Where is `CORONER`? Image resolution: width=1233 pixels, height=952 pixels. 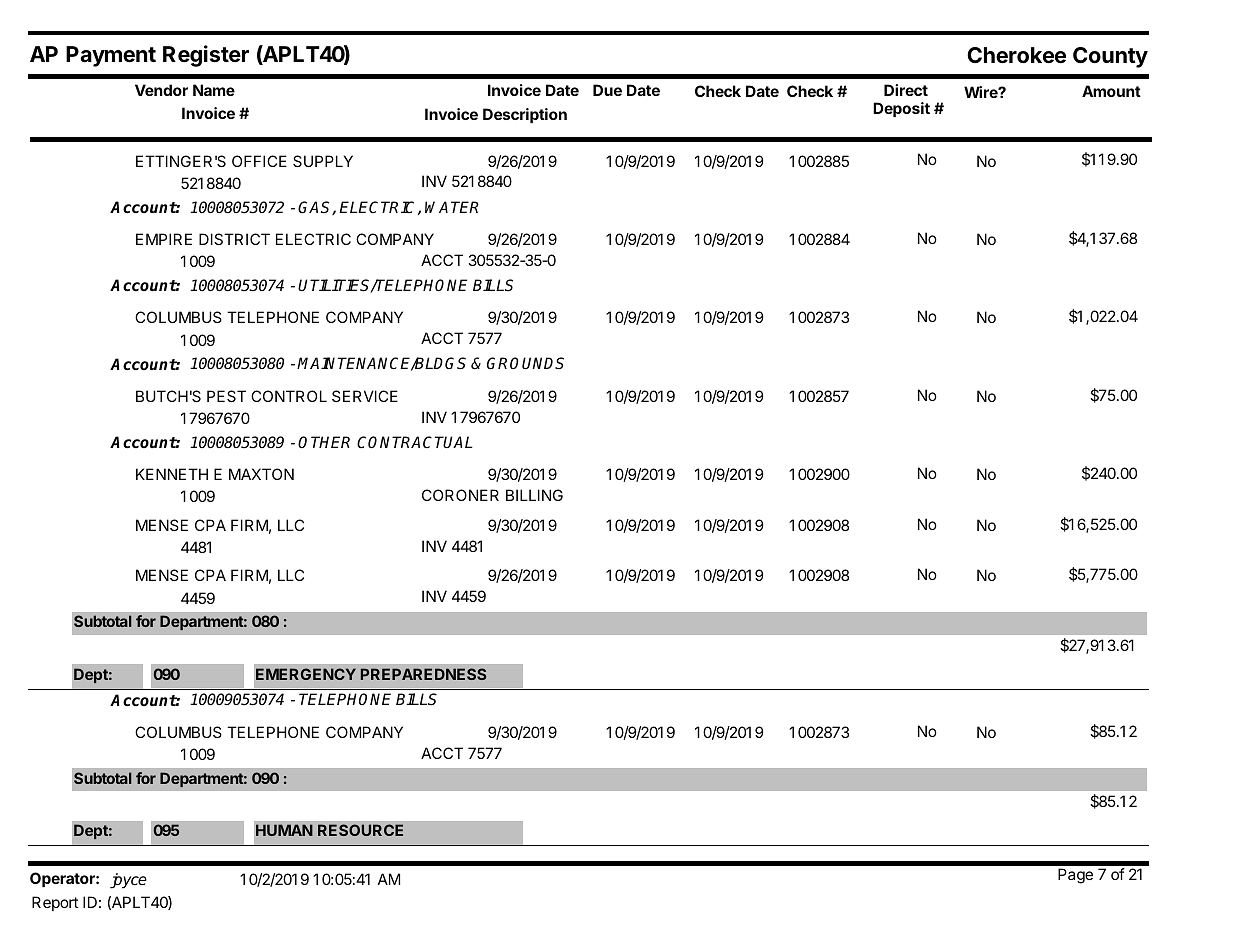
CORONER is located at coordinates (460, 495).
